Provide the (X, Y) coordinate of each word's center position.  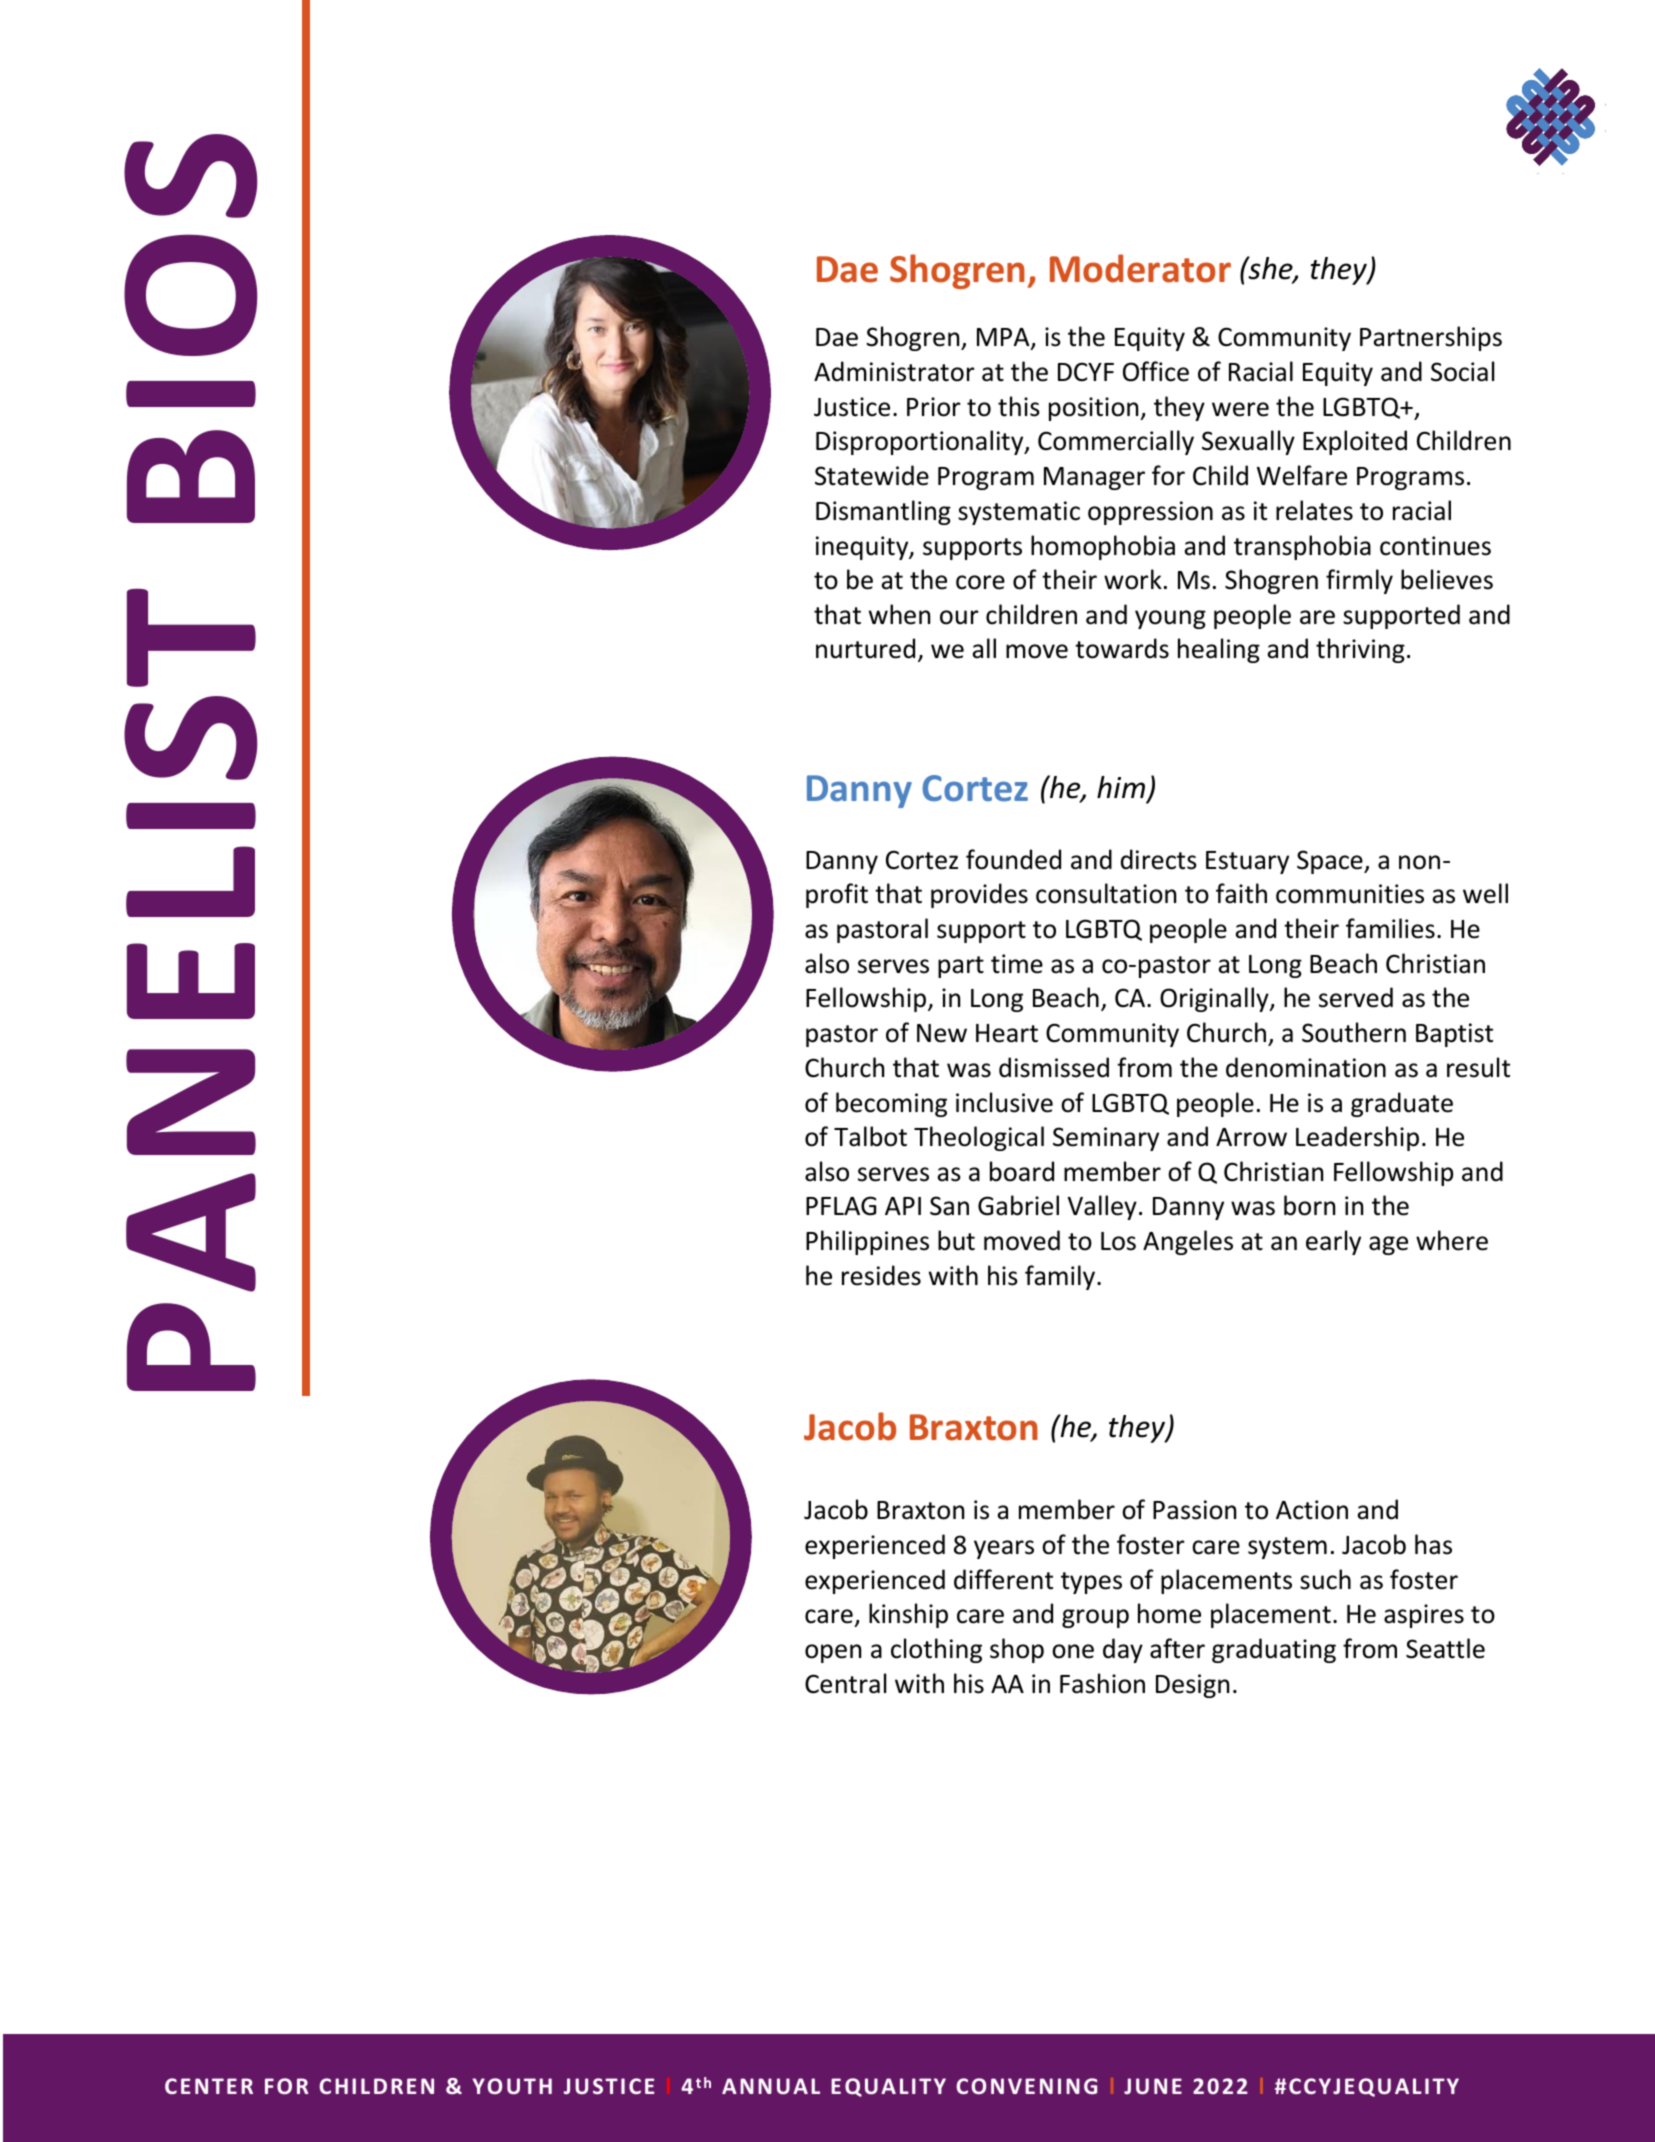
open (833, 1653)
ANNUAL (771, 2086)
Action (1312, 1510)
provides (979, 895)
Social (1462, 371)
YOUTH (512, 2086)
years (1004, 1549)
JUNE (1153, 2086)
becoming (891, 1104)
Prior (934, 407)
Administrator (894, 371)
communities (1350, 894)
